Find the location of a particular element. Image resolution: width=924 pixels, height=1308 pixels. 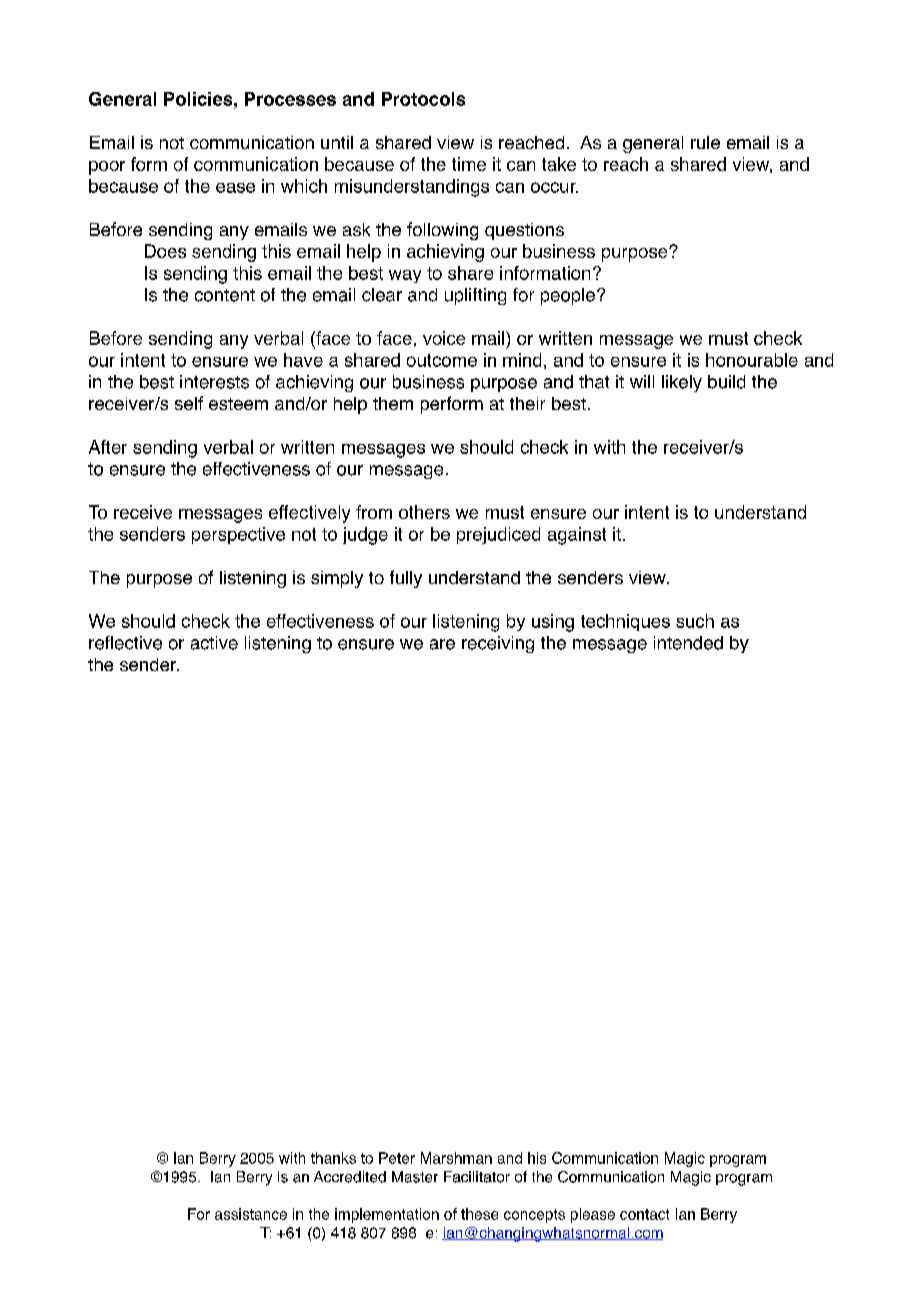

poor is located at coordinates (107, 168).
